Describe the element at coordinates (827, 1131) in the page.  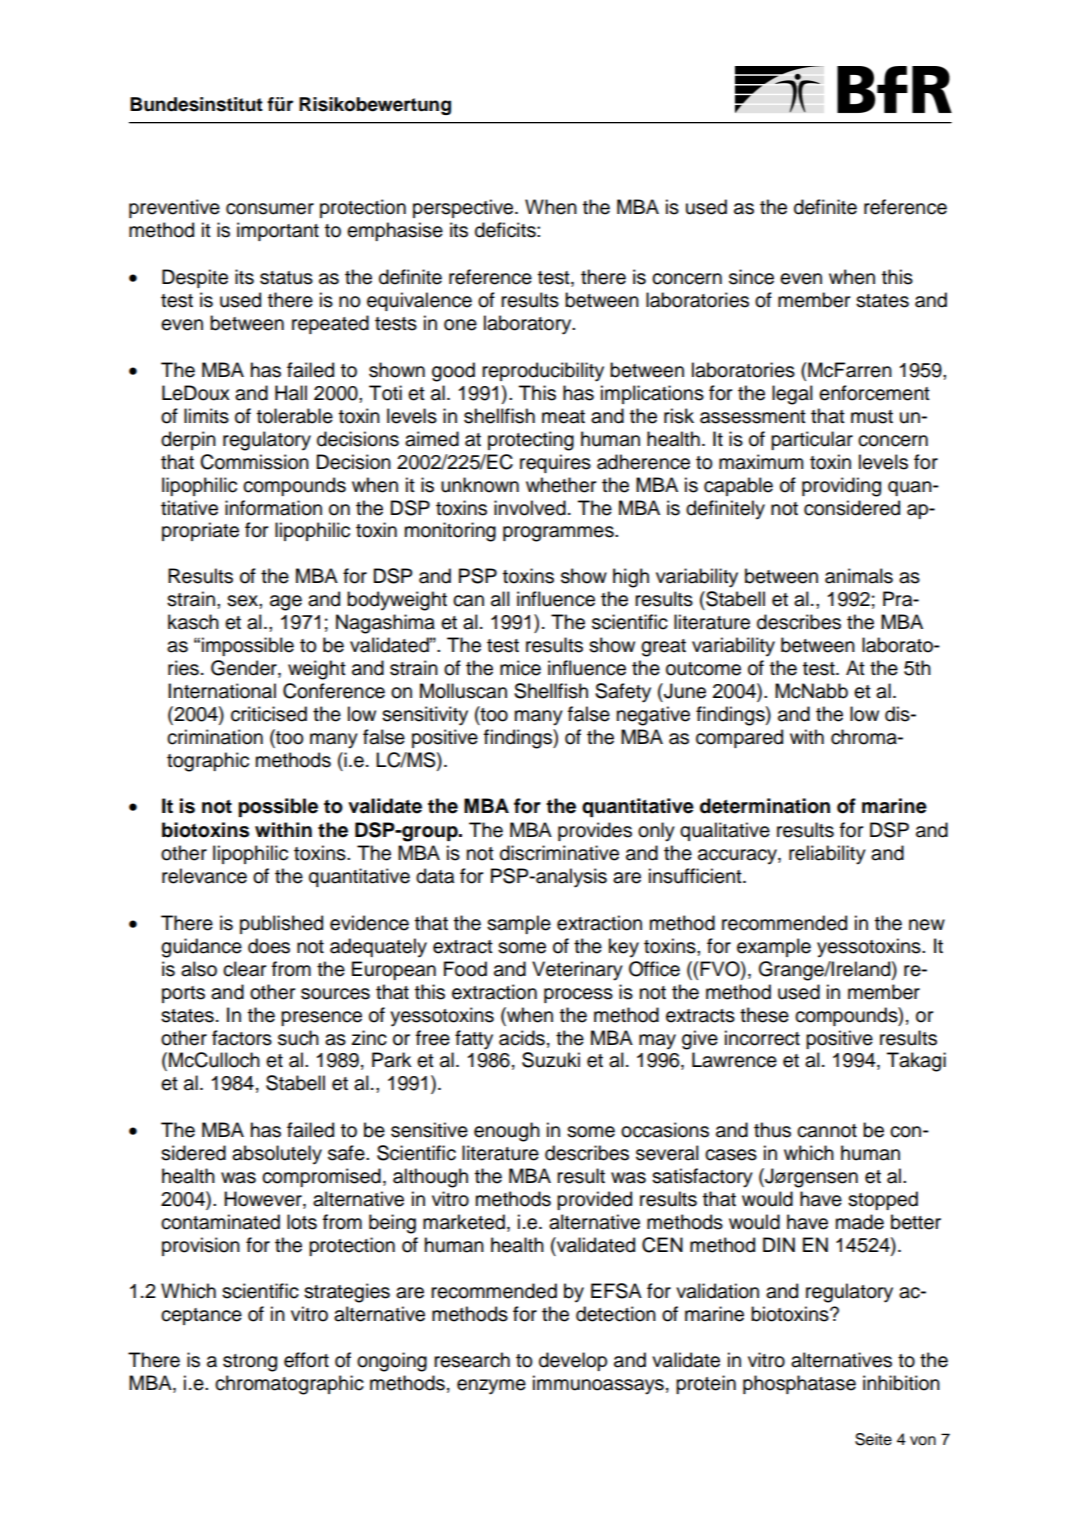
I see `cannot` at that location.
